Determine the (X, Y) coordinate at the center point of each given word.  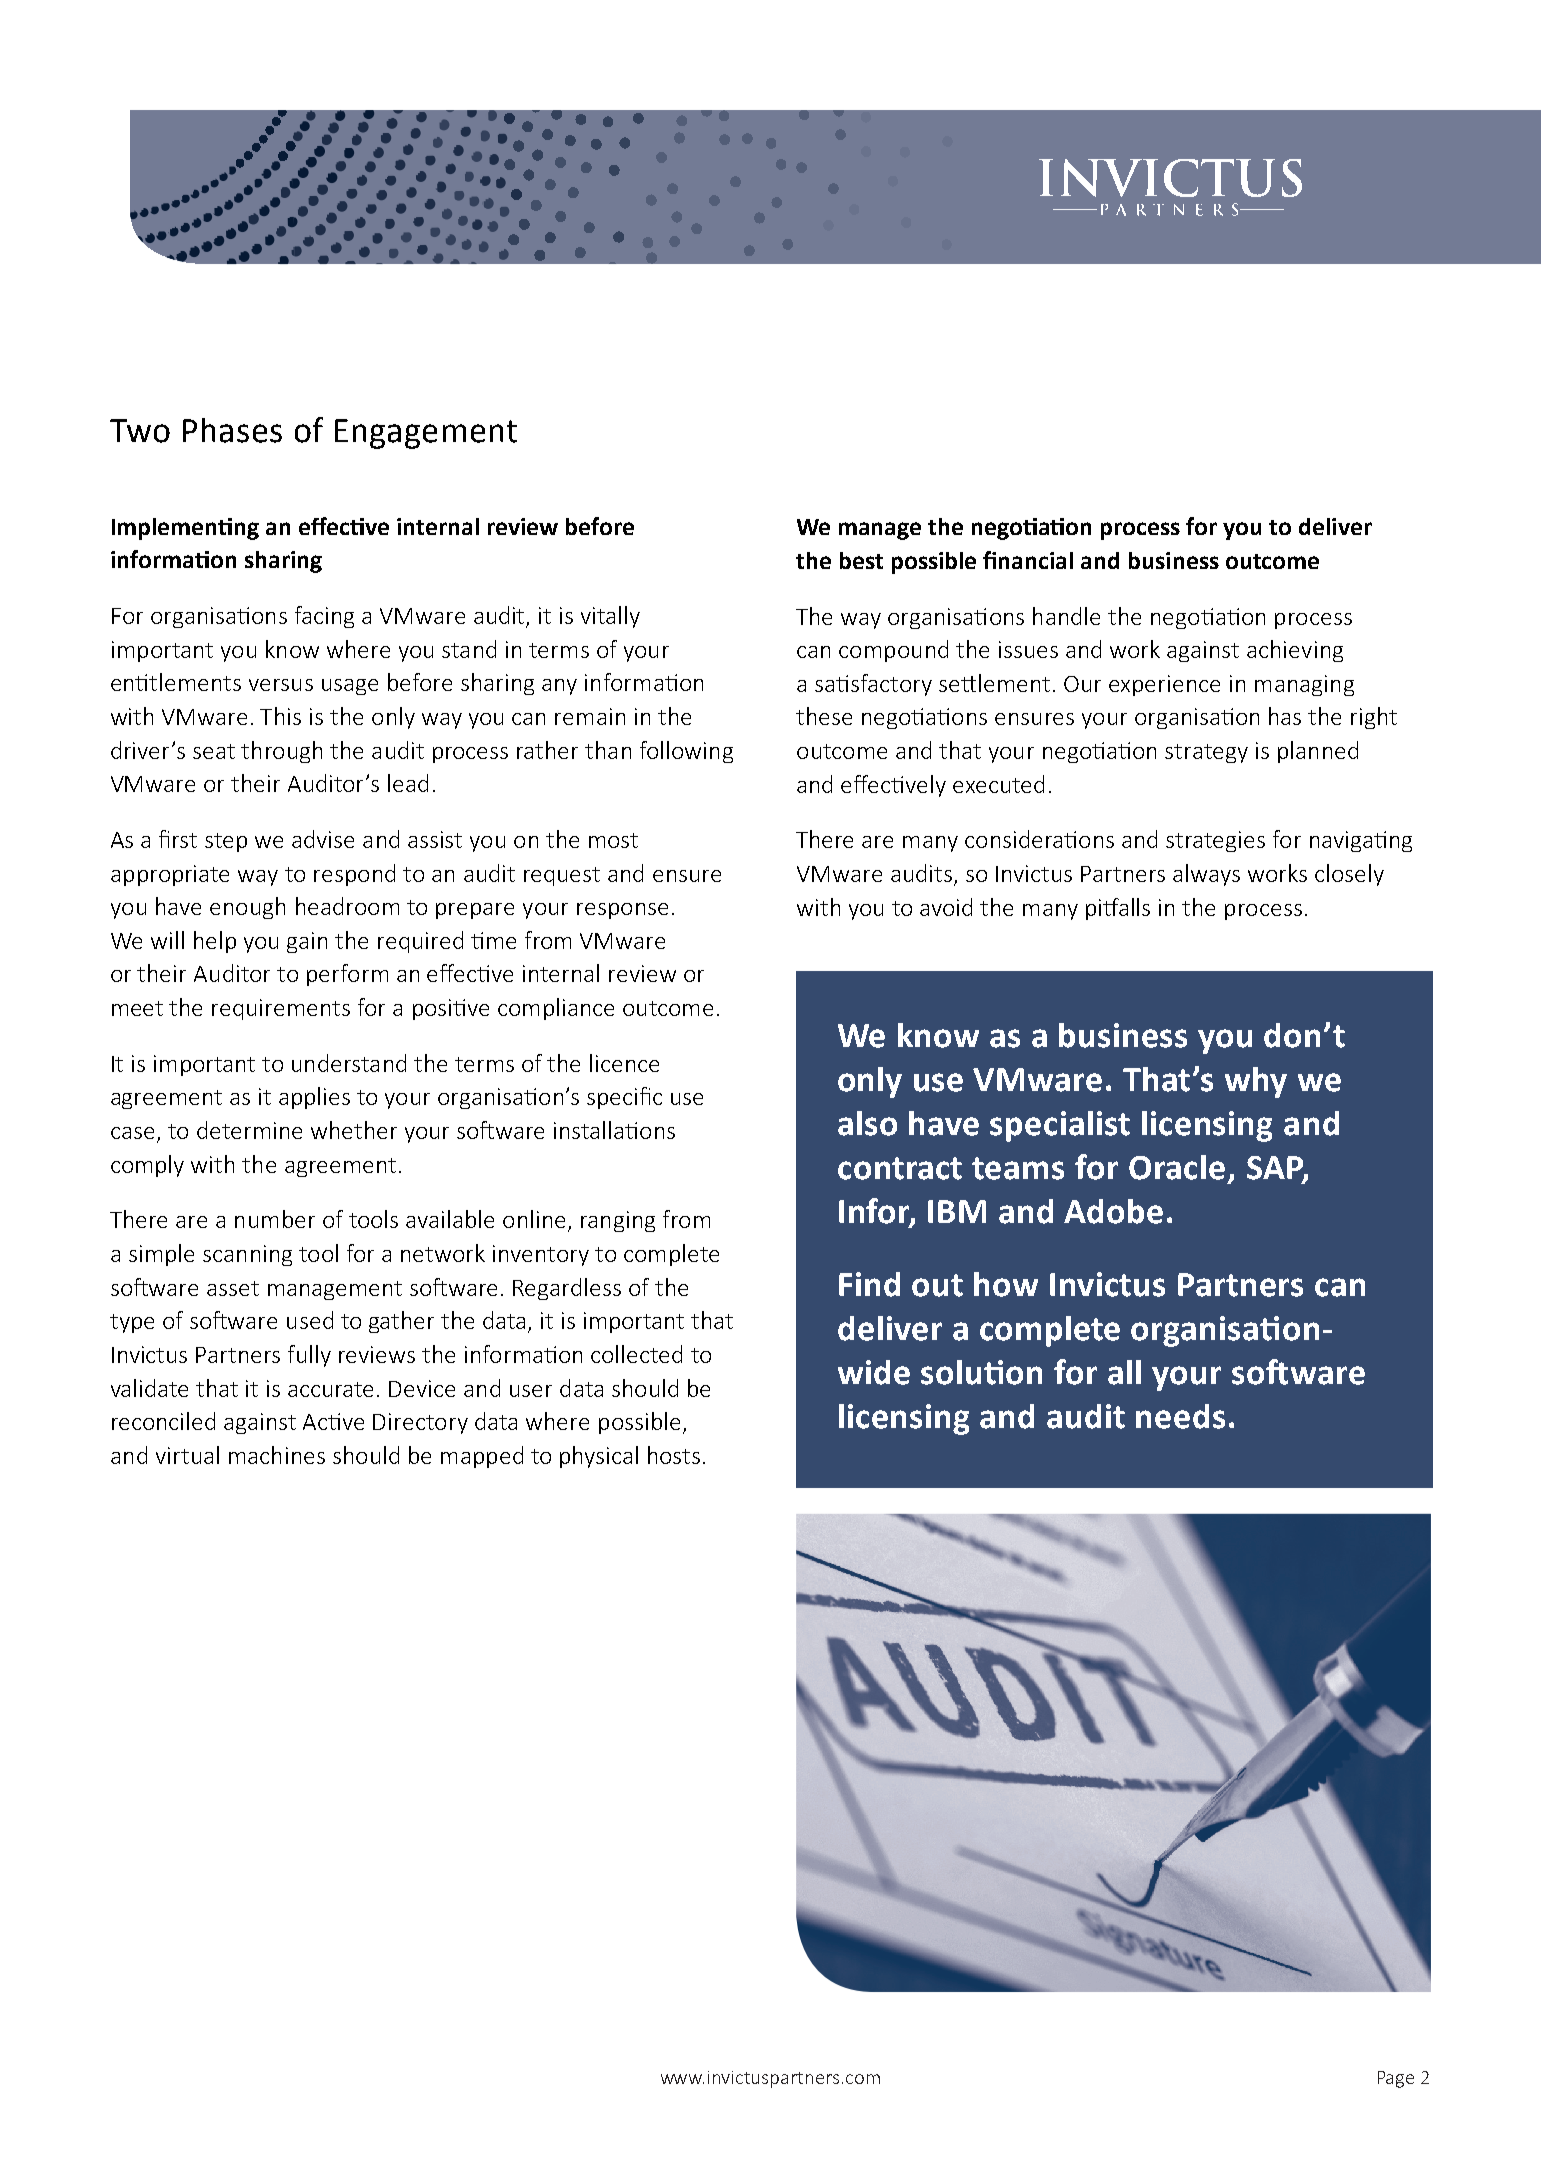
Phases (232, 430)
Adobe (1113, 1211)
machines (277, 1455)
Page (1396, 2079)
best (861, 560)
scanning (247, 1255)
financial (1028, 560)
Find (869, 1284)
